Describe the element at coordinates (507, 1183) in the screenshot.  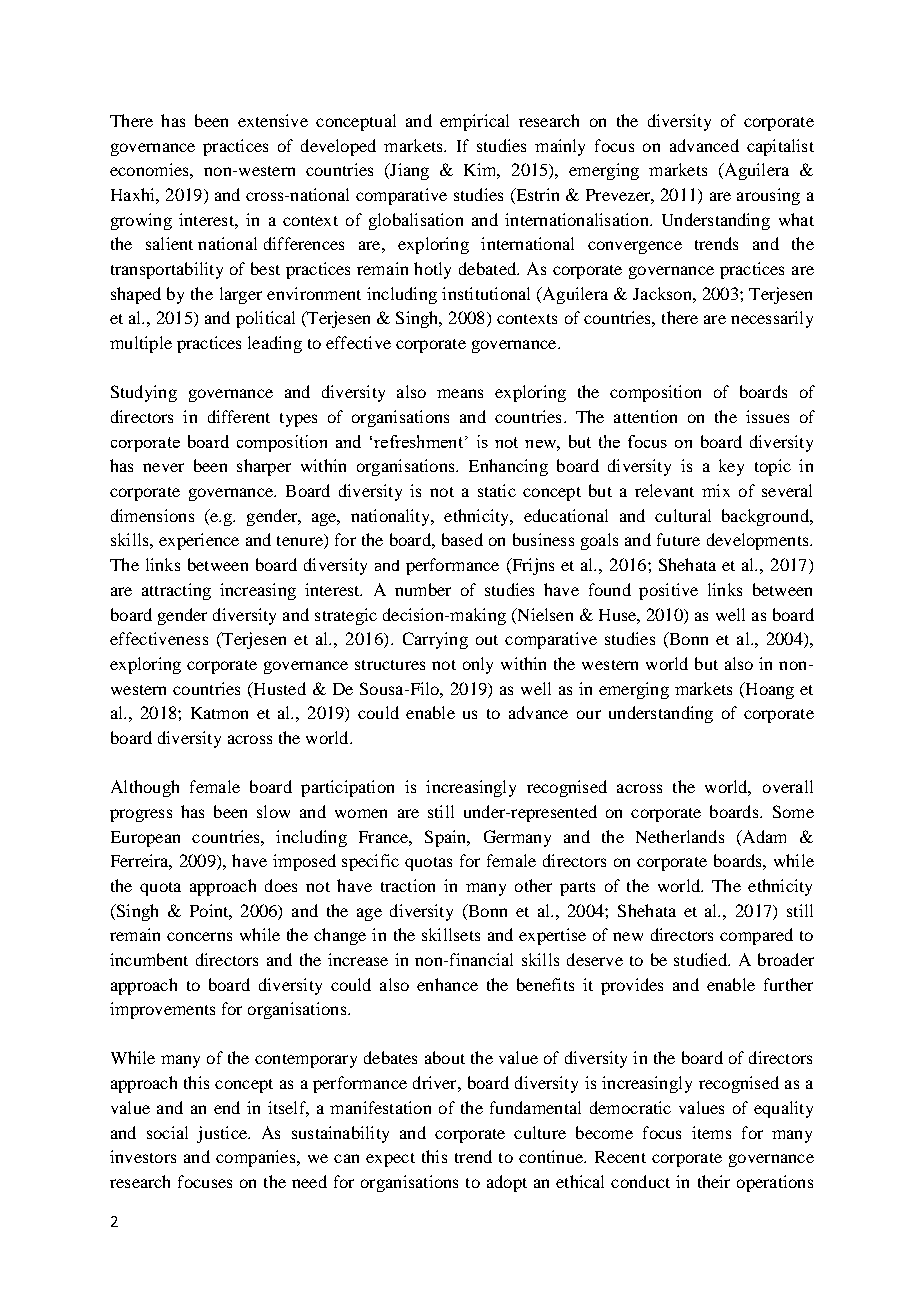
I see `adopt` at that location.
